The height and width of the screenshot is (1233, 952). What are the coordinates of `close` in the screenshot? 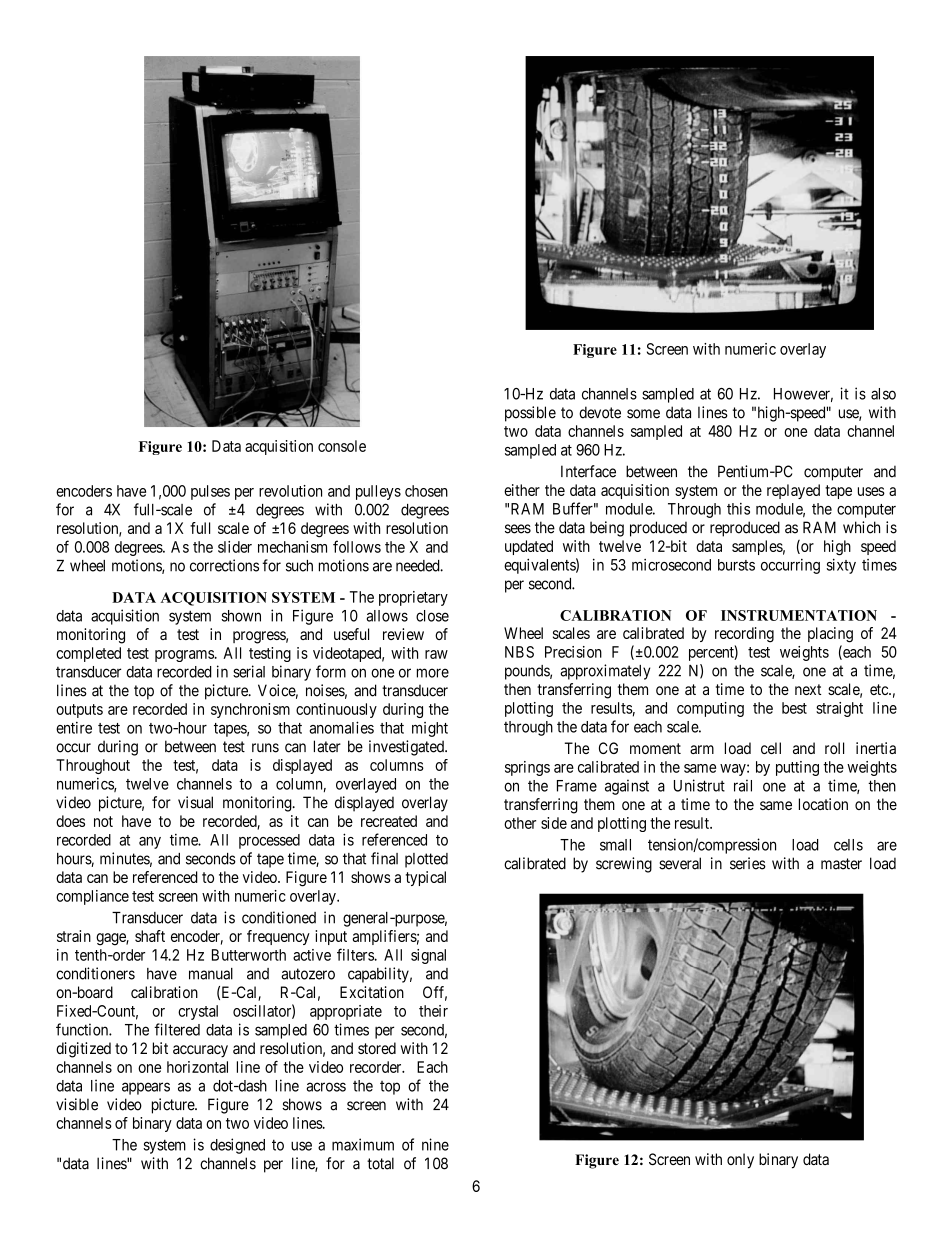 It's located at (432, 616).
